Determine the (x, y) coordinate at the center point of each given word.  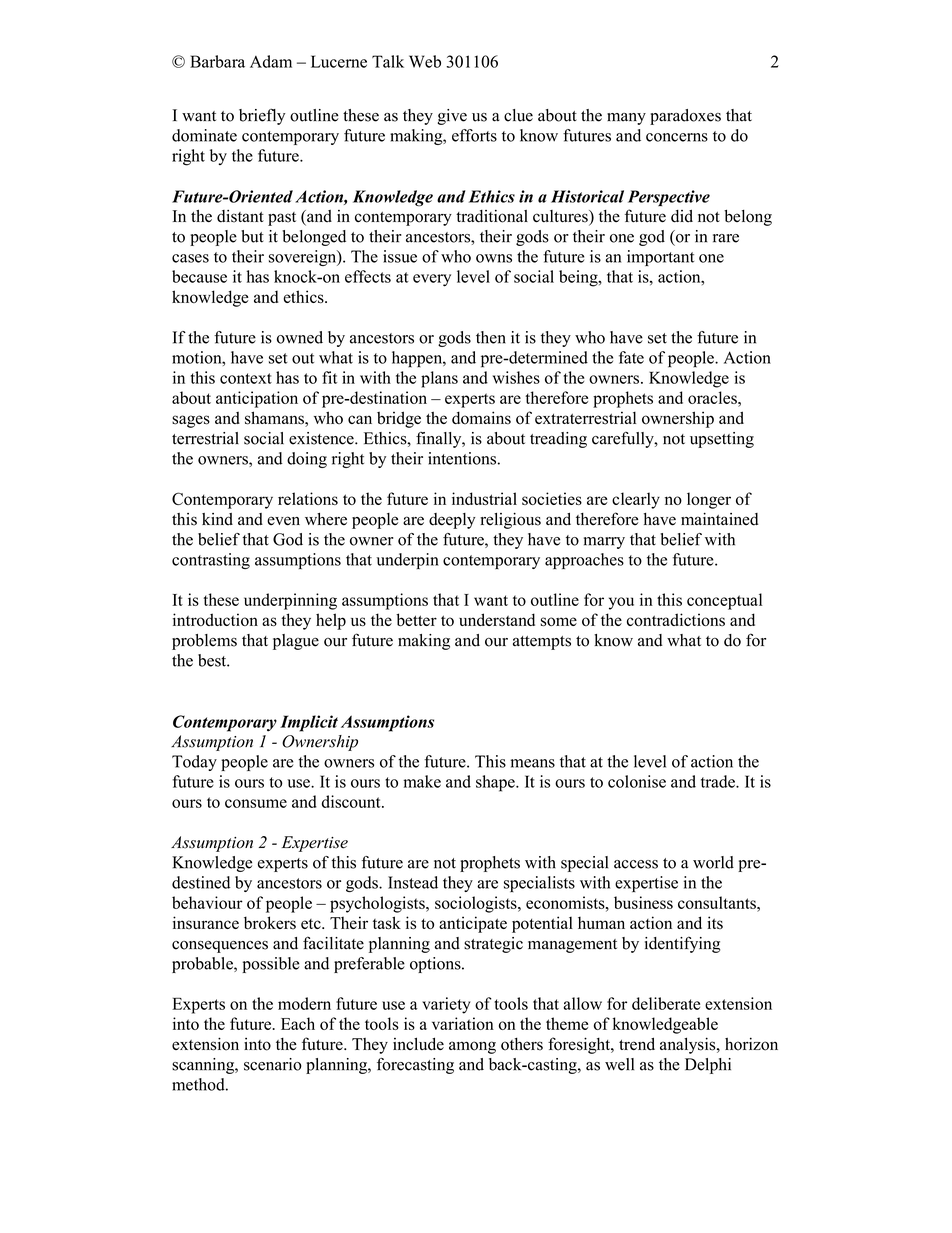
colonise (637, 781)
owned (300, 337)
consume (256, 803)
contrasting (211, 561)
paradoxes (685, 117)
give (452, 117)
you (621, 603)
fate (631, 357)
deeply (452, 521)
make (422, 781)
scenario (273, 1064)
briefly (262, 116)
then (491, 337)
